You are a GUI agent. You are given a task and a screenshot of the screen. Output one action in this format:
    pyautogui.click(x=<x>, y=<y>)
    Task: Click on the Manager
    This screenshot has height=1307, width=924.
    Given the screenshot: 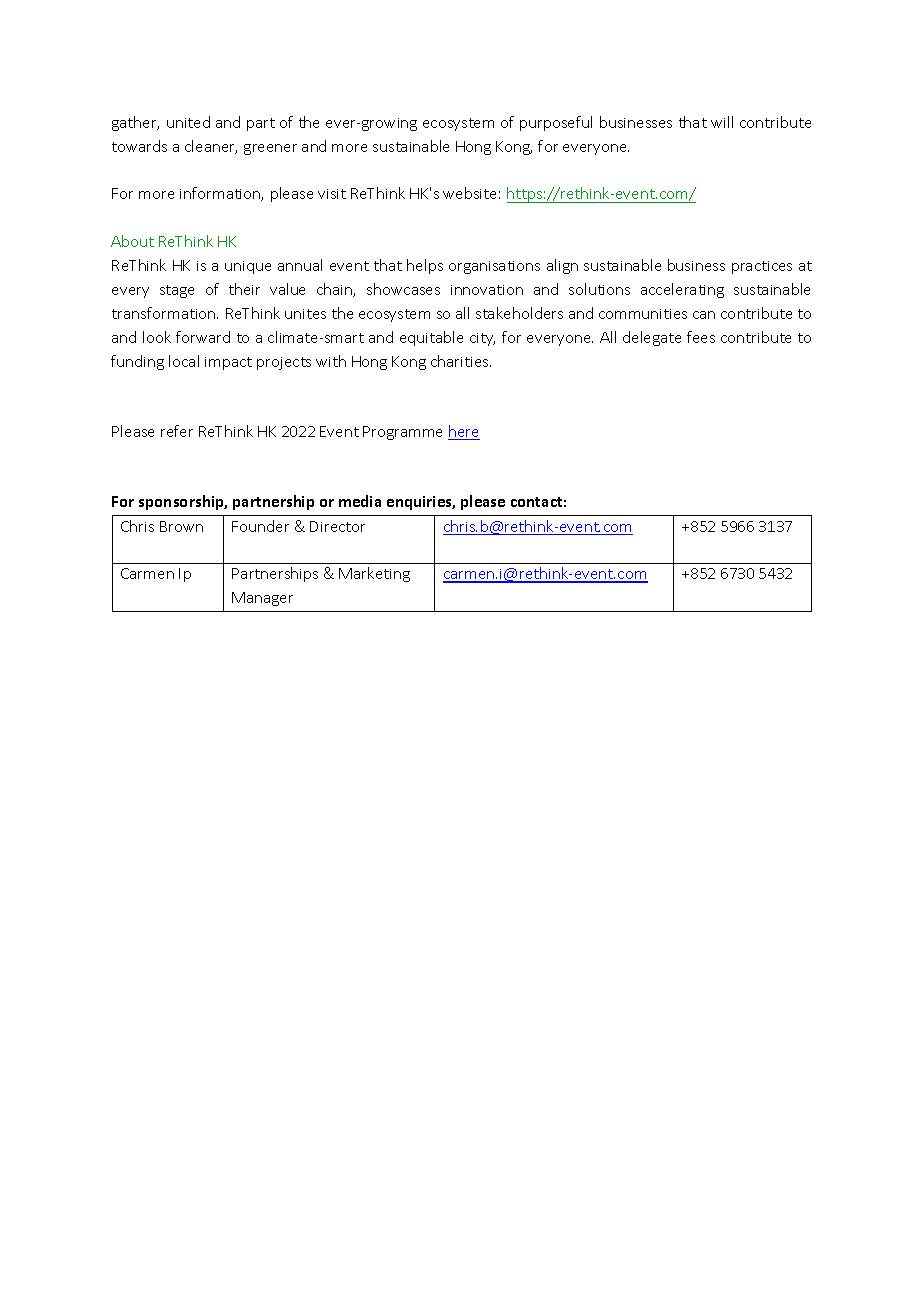 What is the action you would take?
    pyautogui.click(x=262, y=599)
